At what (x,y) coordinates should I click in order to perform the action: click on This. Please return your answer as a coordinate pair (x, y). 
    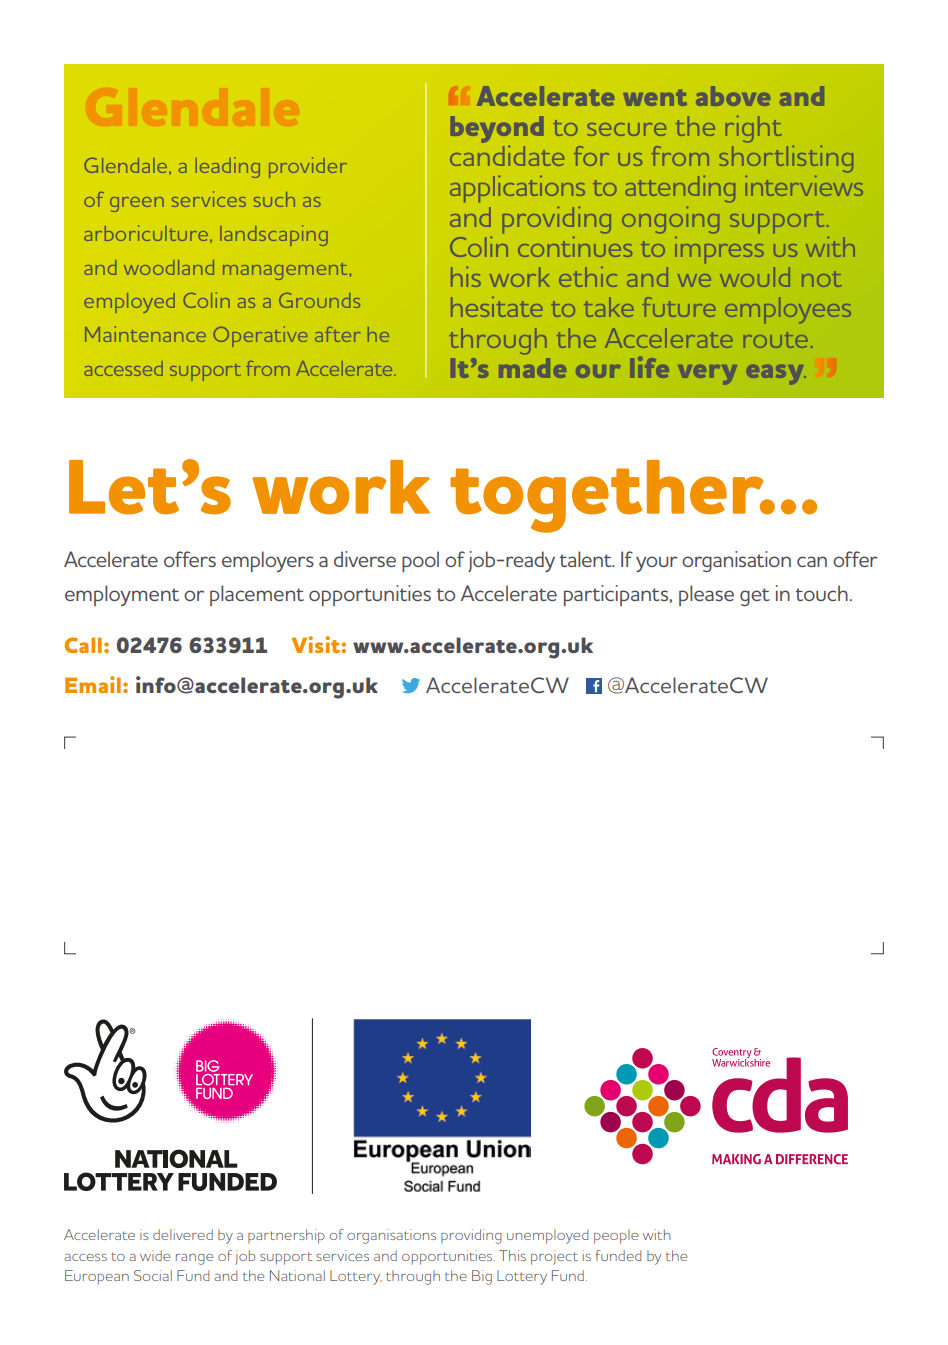
    Looking at the image, I should click on (512, 1255).
